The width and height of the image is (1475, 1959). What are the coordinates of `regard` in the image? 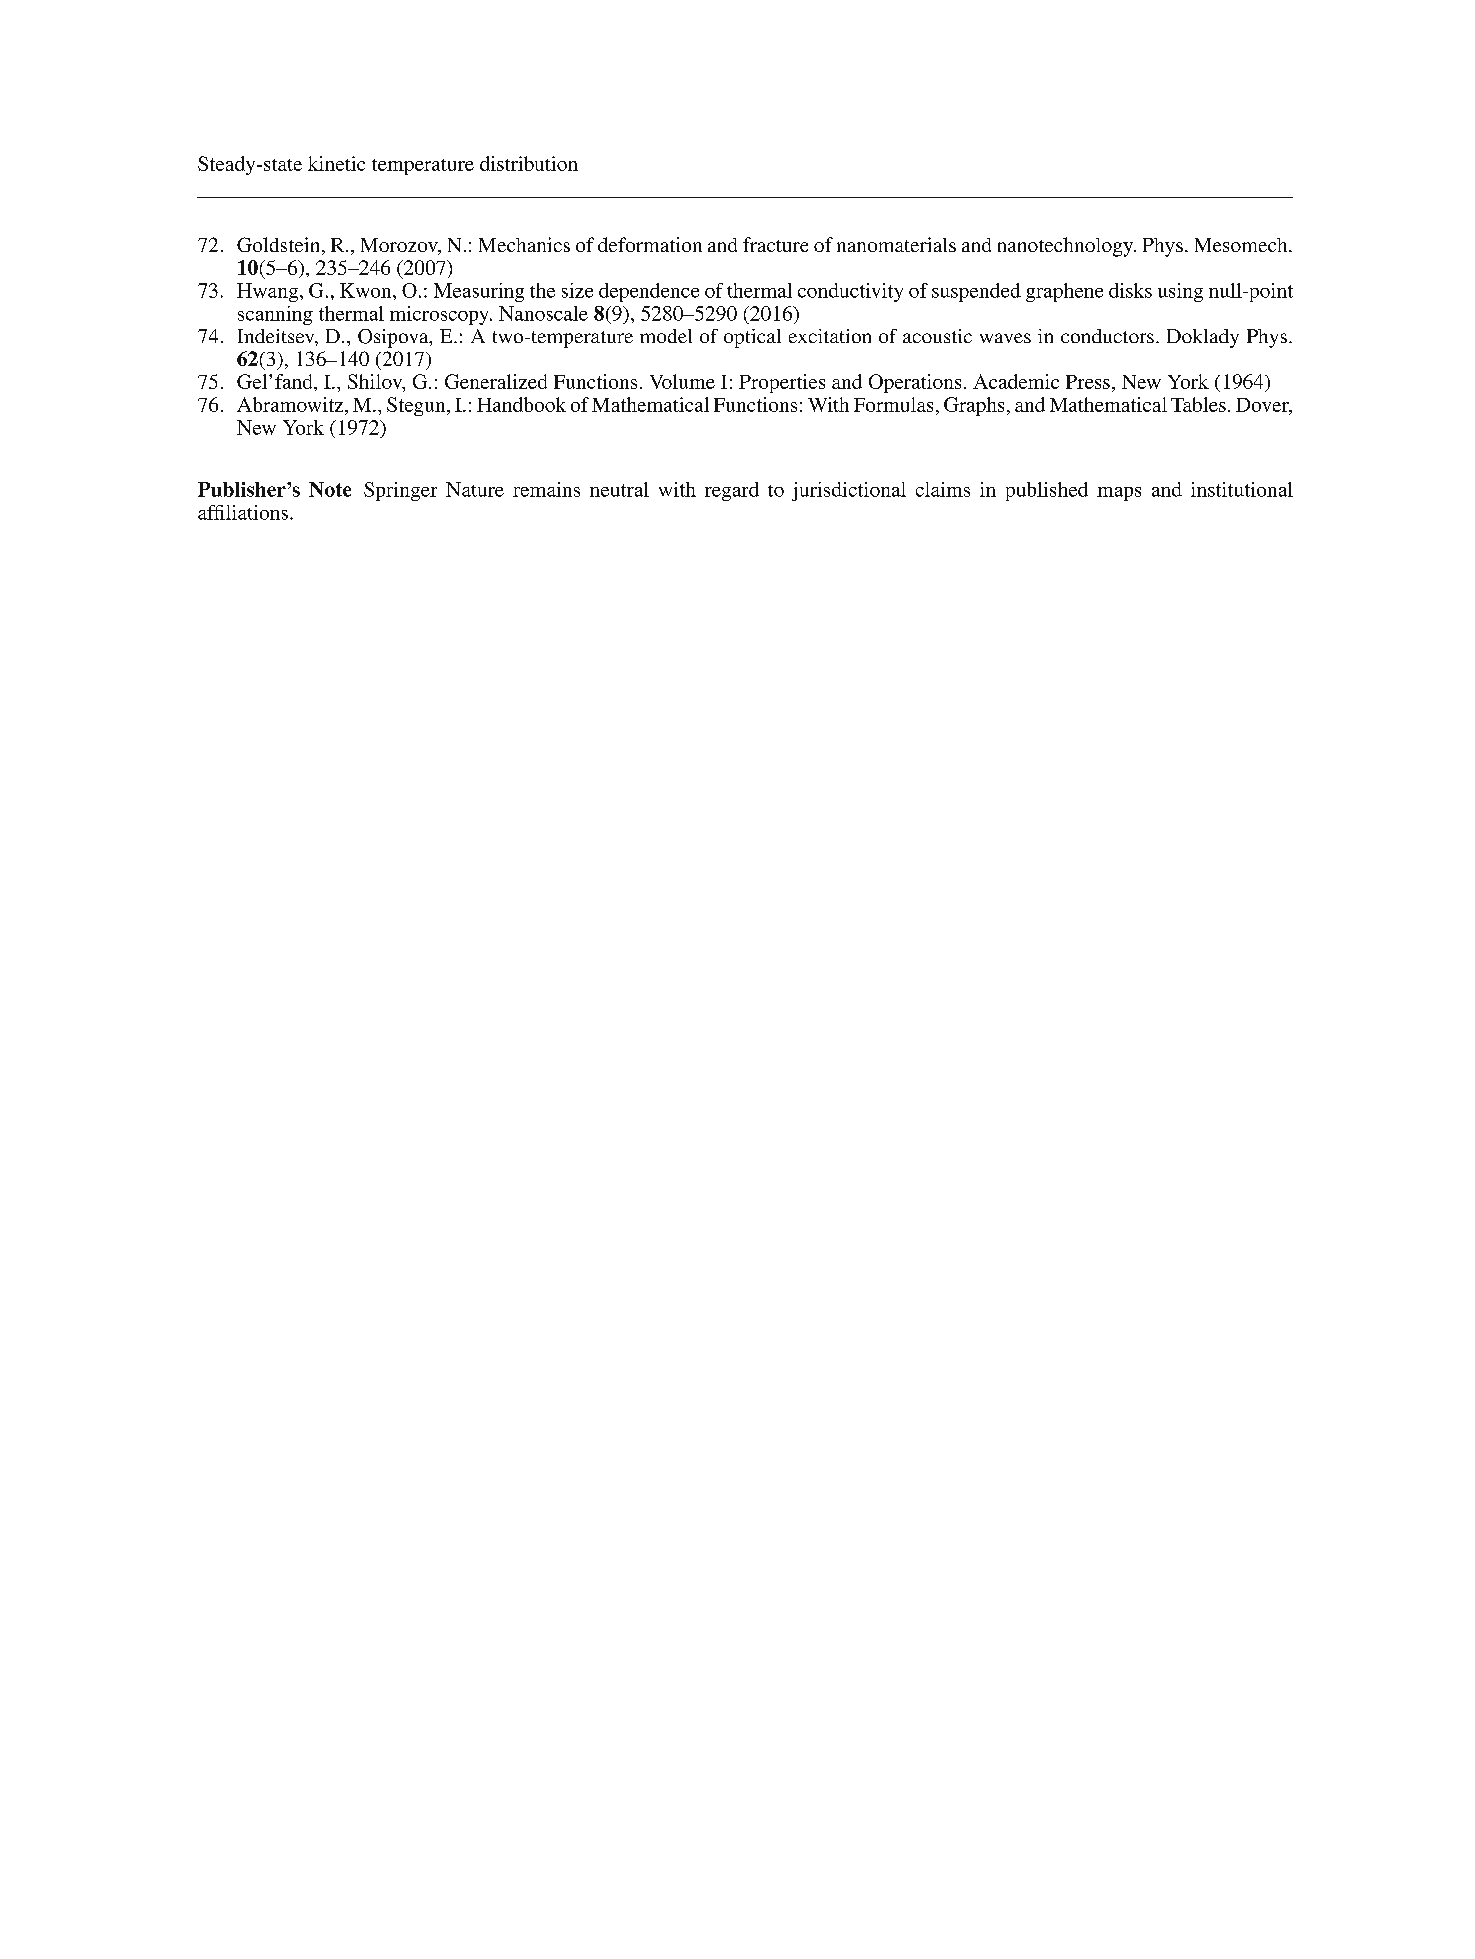 It's located at (732, 491).
